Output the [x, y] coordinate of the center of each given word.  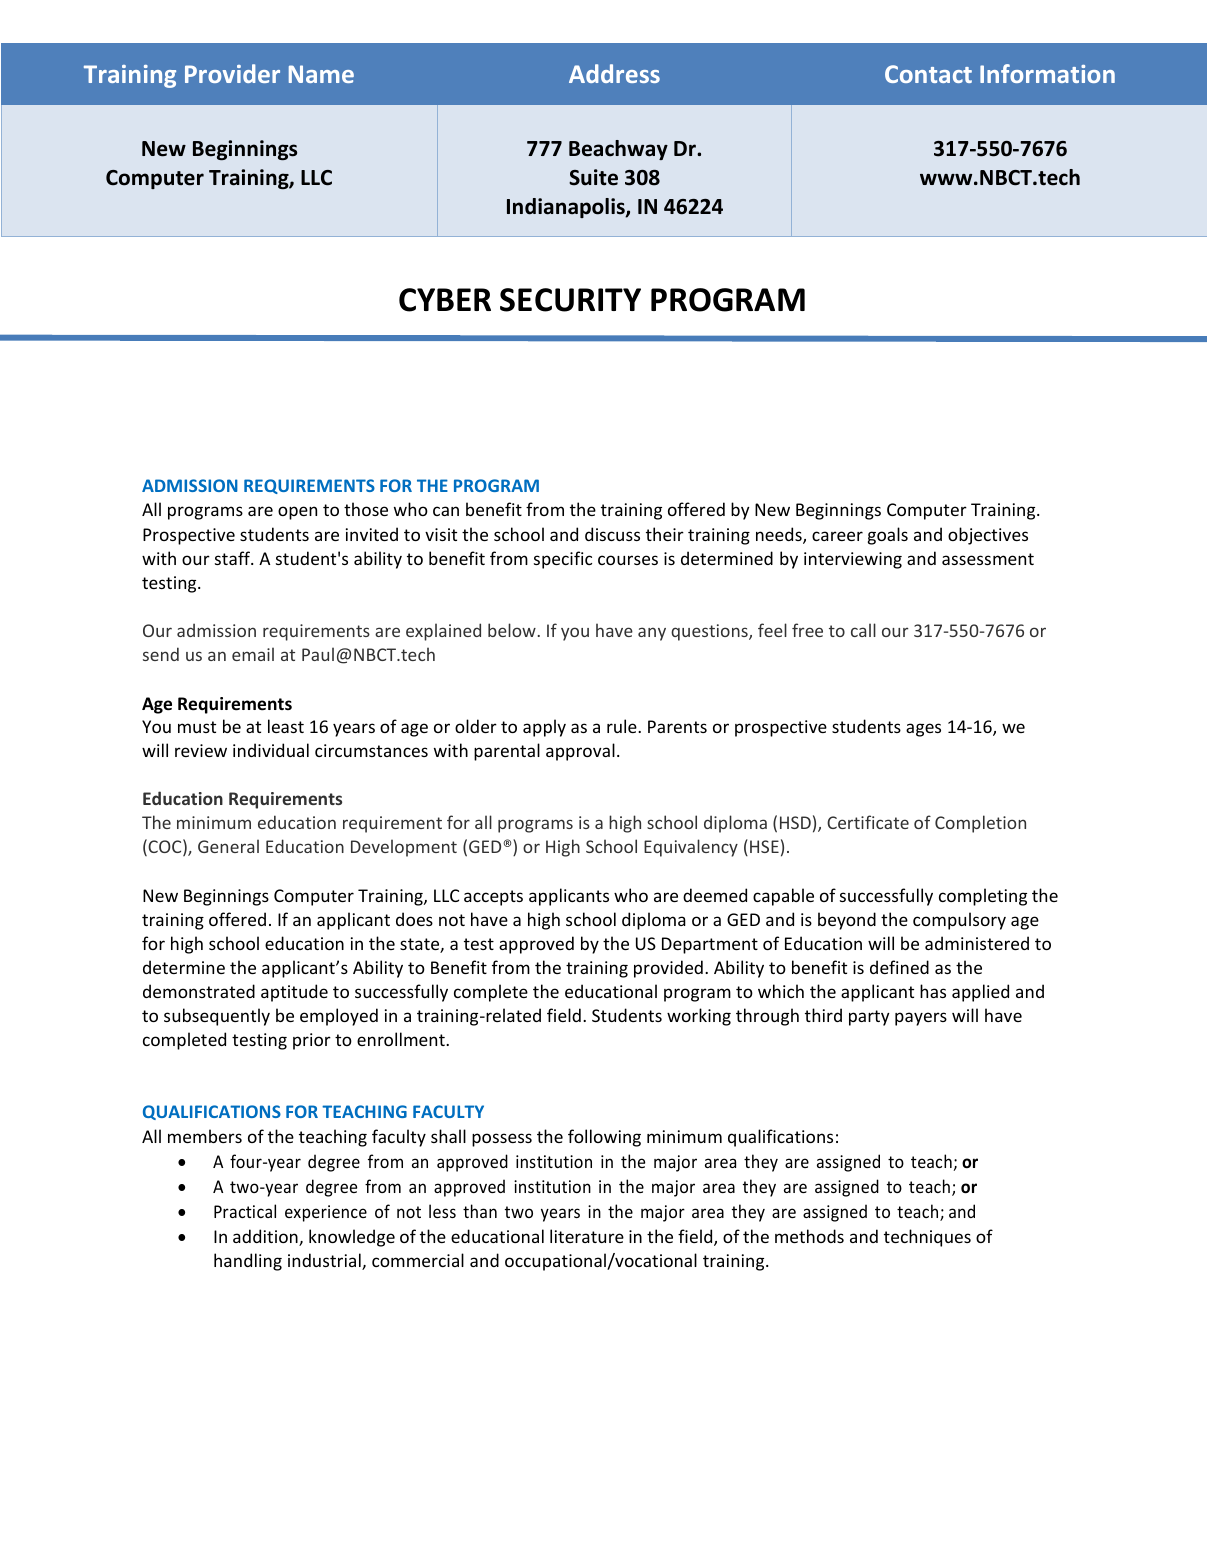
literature [587, 1236]
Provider [232, 73]
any [652, 634]
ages [923, 730]
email [253, 654]
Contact [928, 74]
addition [266, 1237]
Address [614, 73]
